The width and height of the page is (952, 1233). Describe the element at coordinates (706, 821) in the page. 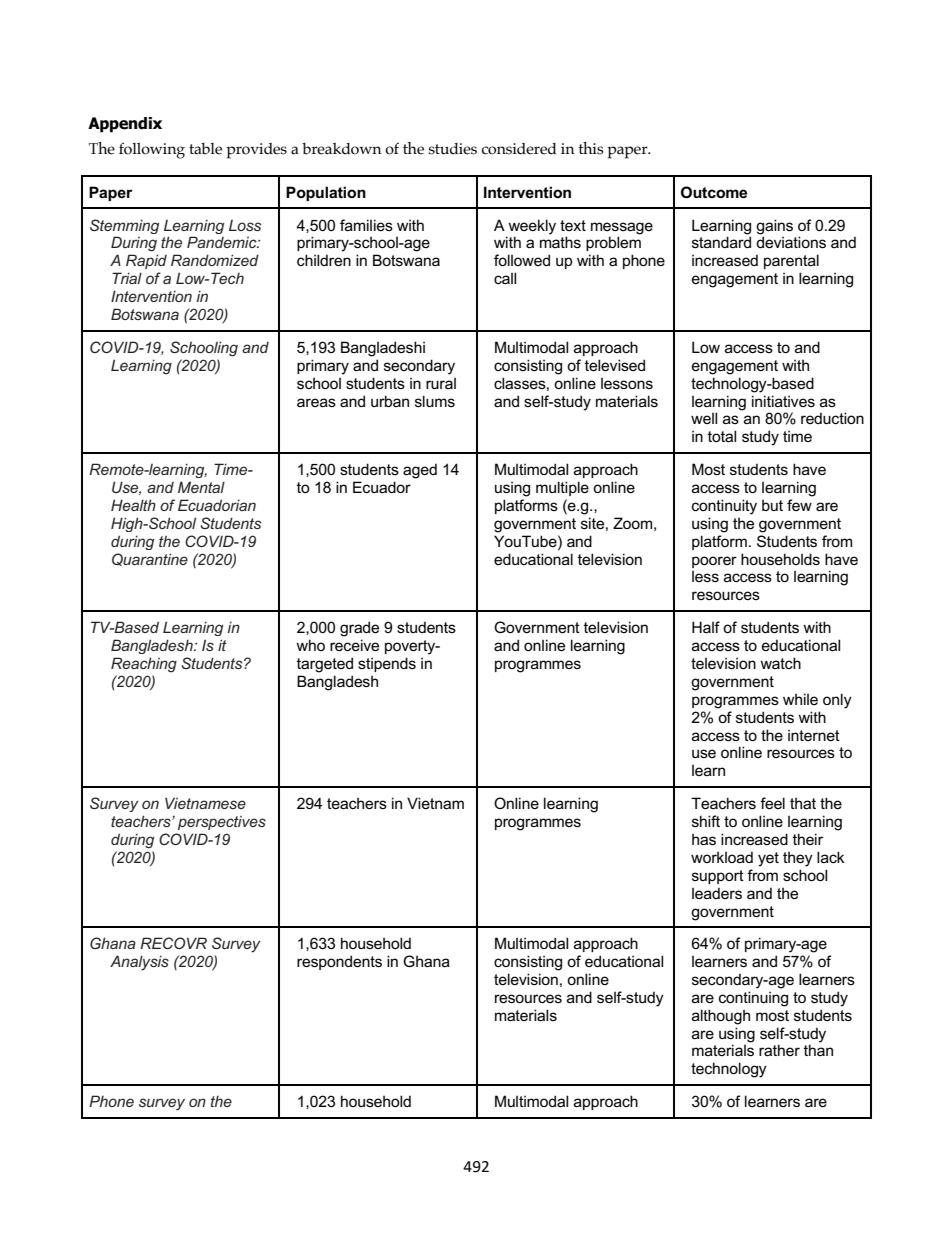

I see `shift` at that location.
